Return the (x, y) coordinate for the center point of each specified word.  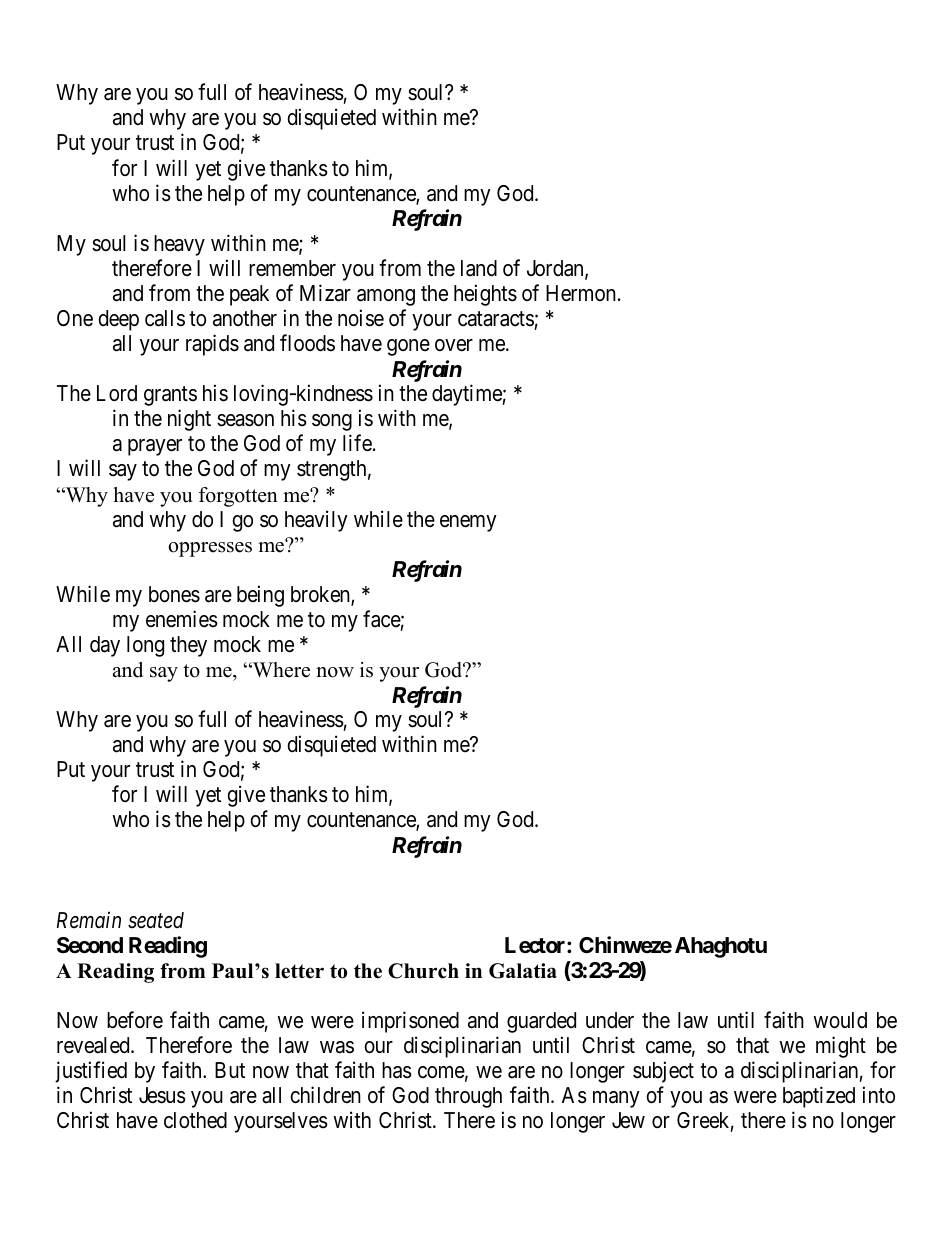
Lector (536, 945)
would (840, 1020)
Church (423, 971)
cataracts (496, 319)
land (479, 268)
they (188, 646)
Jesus (162, 1095)
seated (156, 920)
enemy (468, 523)
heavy (179, 245)
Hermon (581, 293)
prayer (155, 447)
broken (321, 595)
